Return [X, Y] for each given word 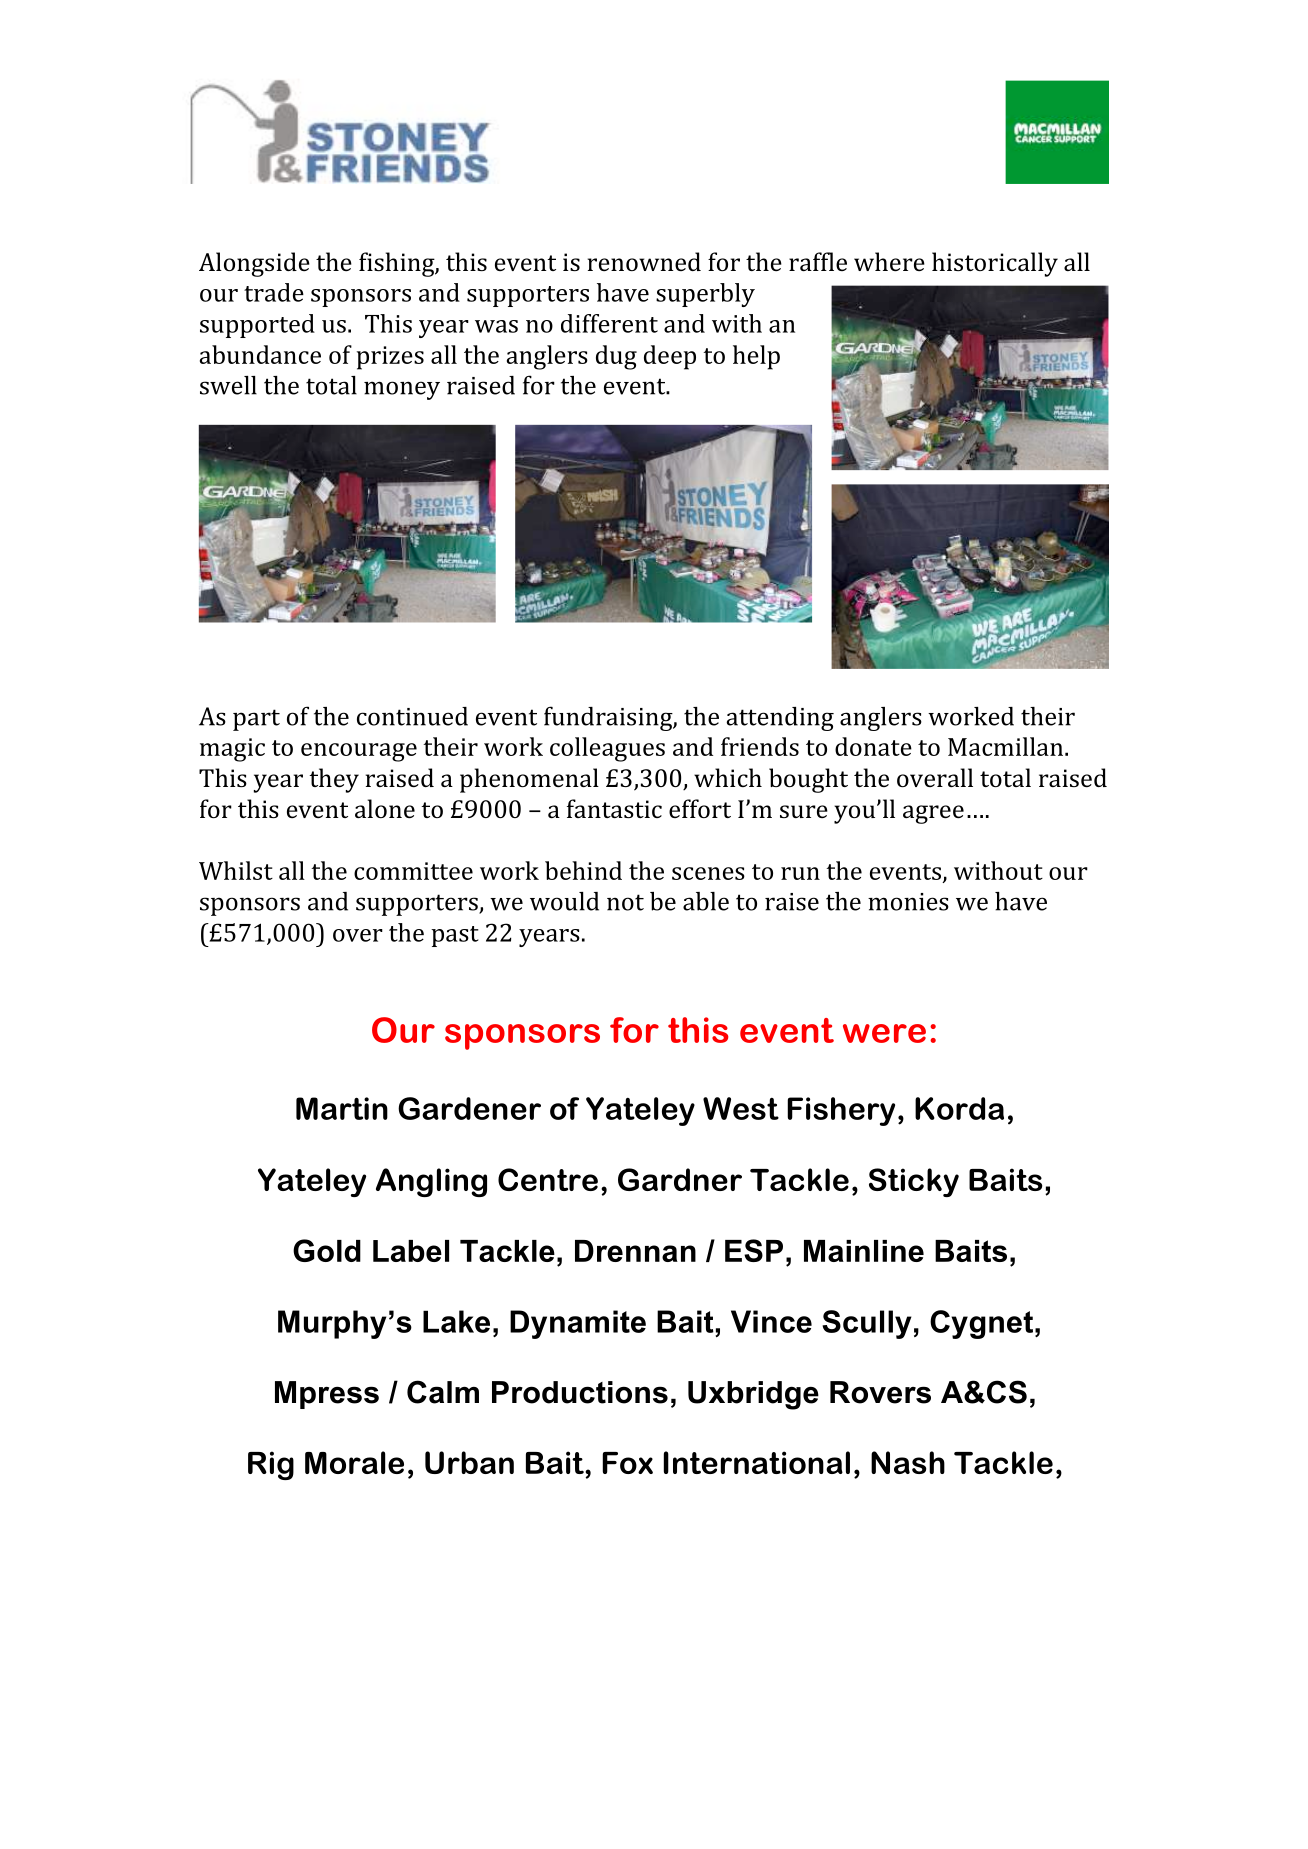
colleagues [607, 749]
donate [873, 746]
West [741, 1108]
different [609, 323]
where [889, 261]
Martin [342, 1108]
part [256, 720]
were [884, 1033]
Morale [354, 1462]
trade [274, 292]
